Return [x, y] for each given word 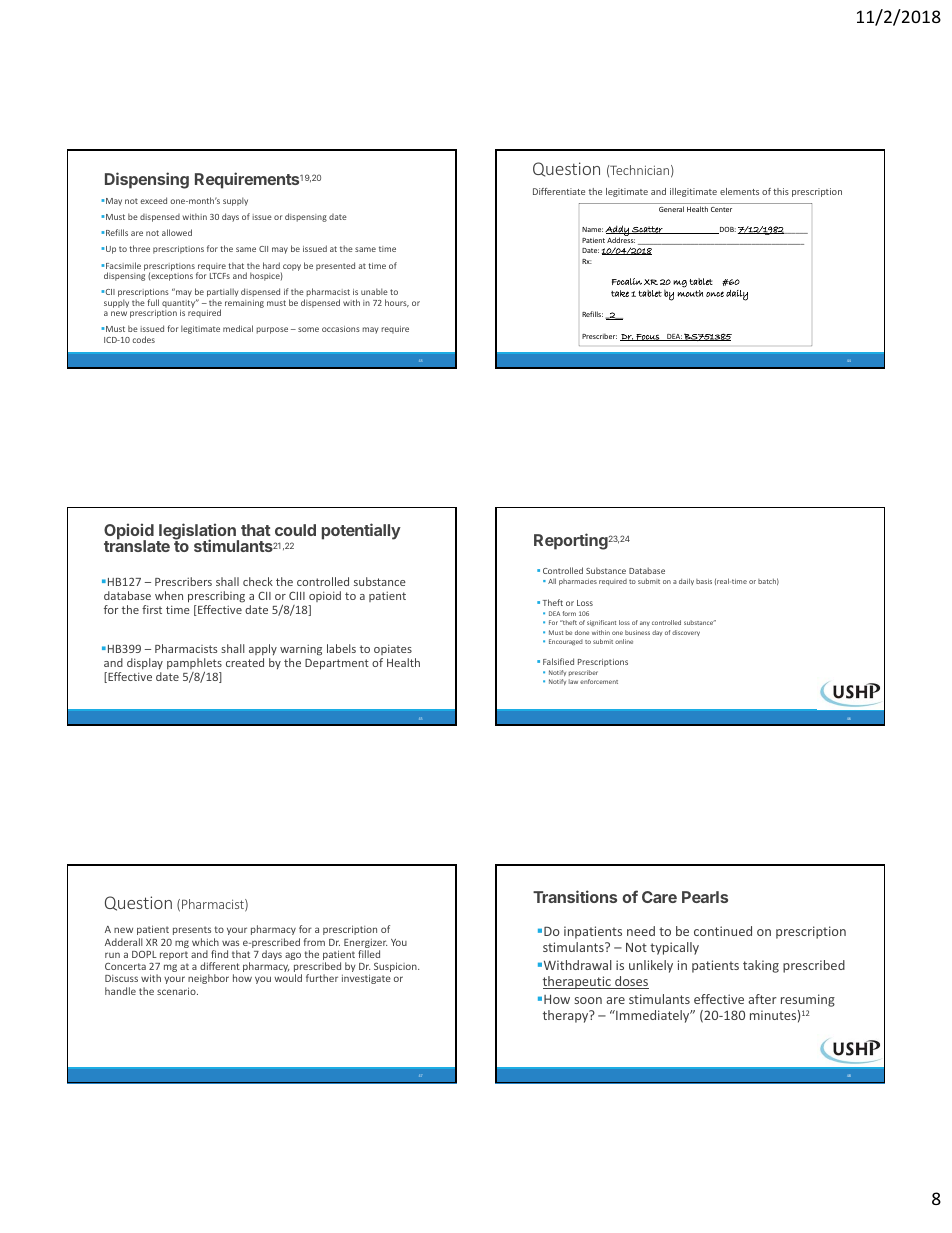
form [569, 613]
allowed [177, 232]
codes [143, 339]
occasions [341, 329]
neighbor [208, 979]
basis [704, 581]
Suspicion [396, 967]
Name [592, 229]
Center [721, 209]
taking [761, 966]
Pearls [705, 897]
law [573, 681]
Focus [648, 337]
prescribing [216, 597]
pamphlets [194, 665]
